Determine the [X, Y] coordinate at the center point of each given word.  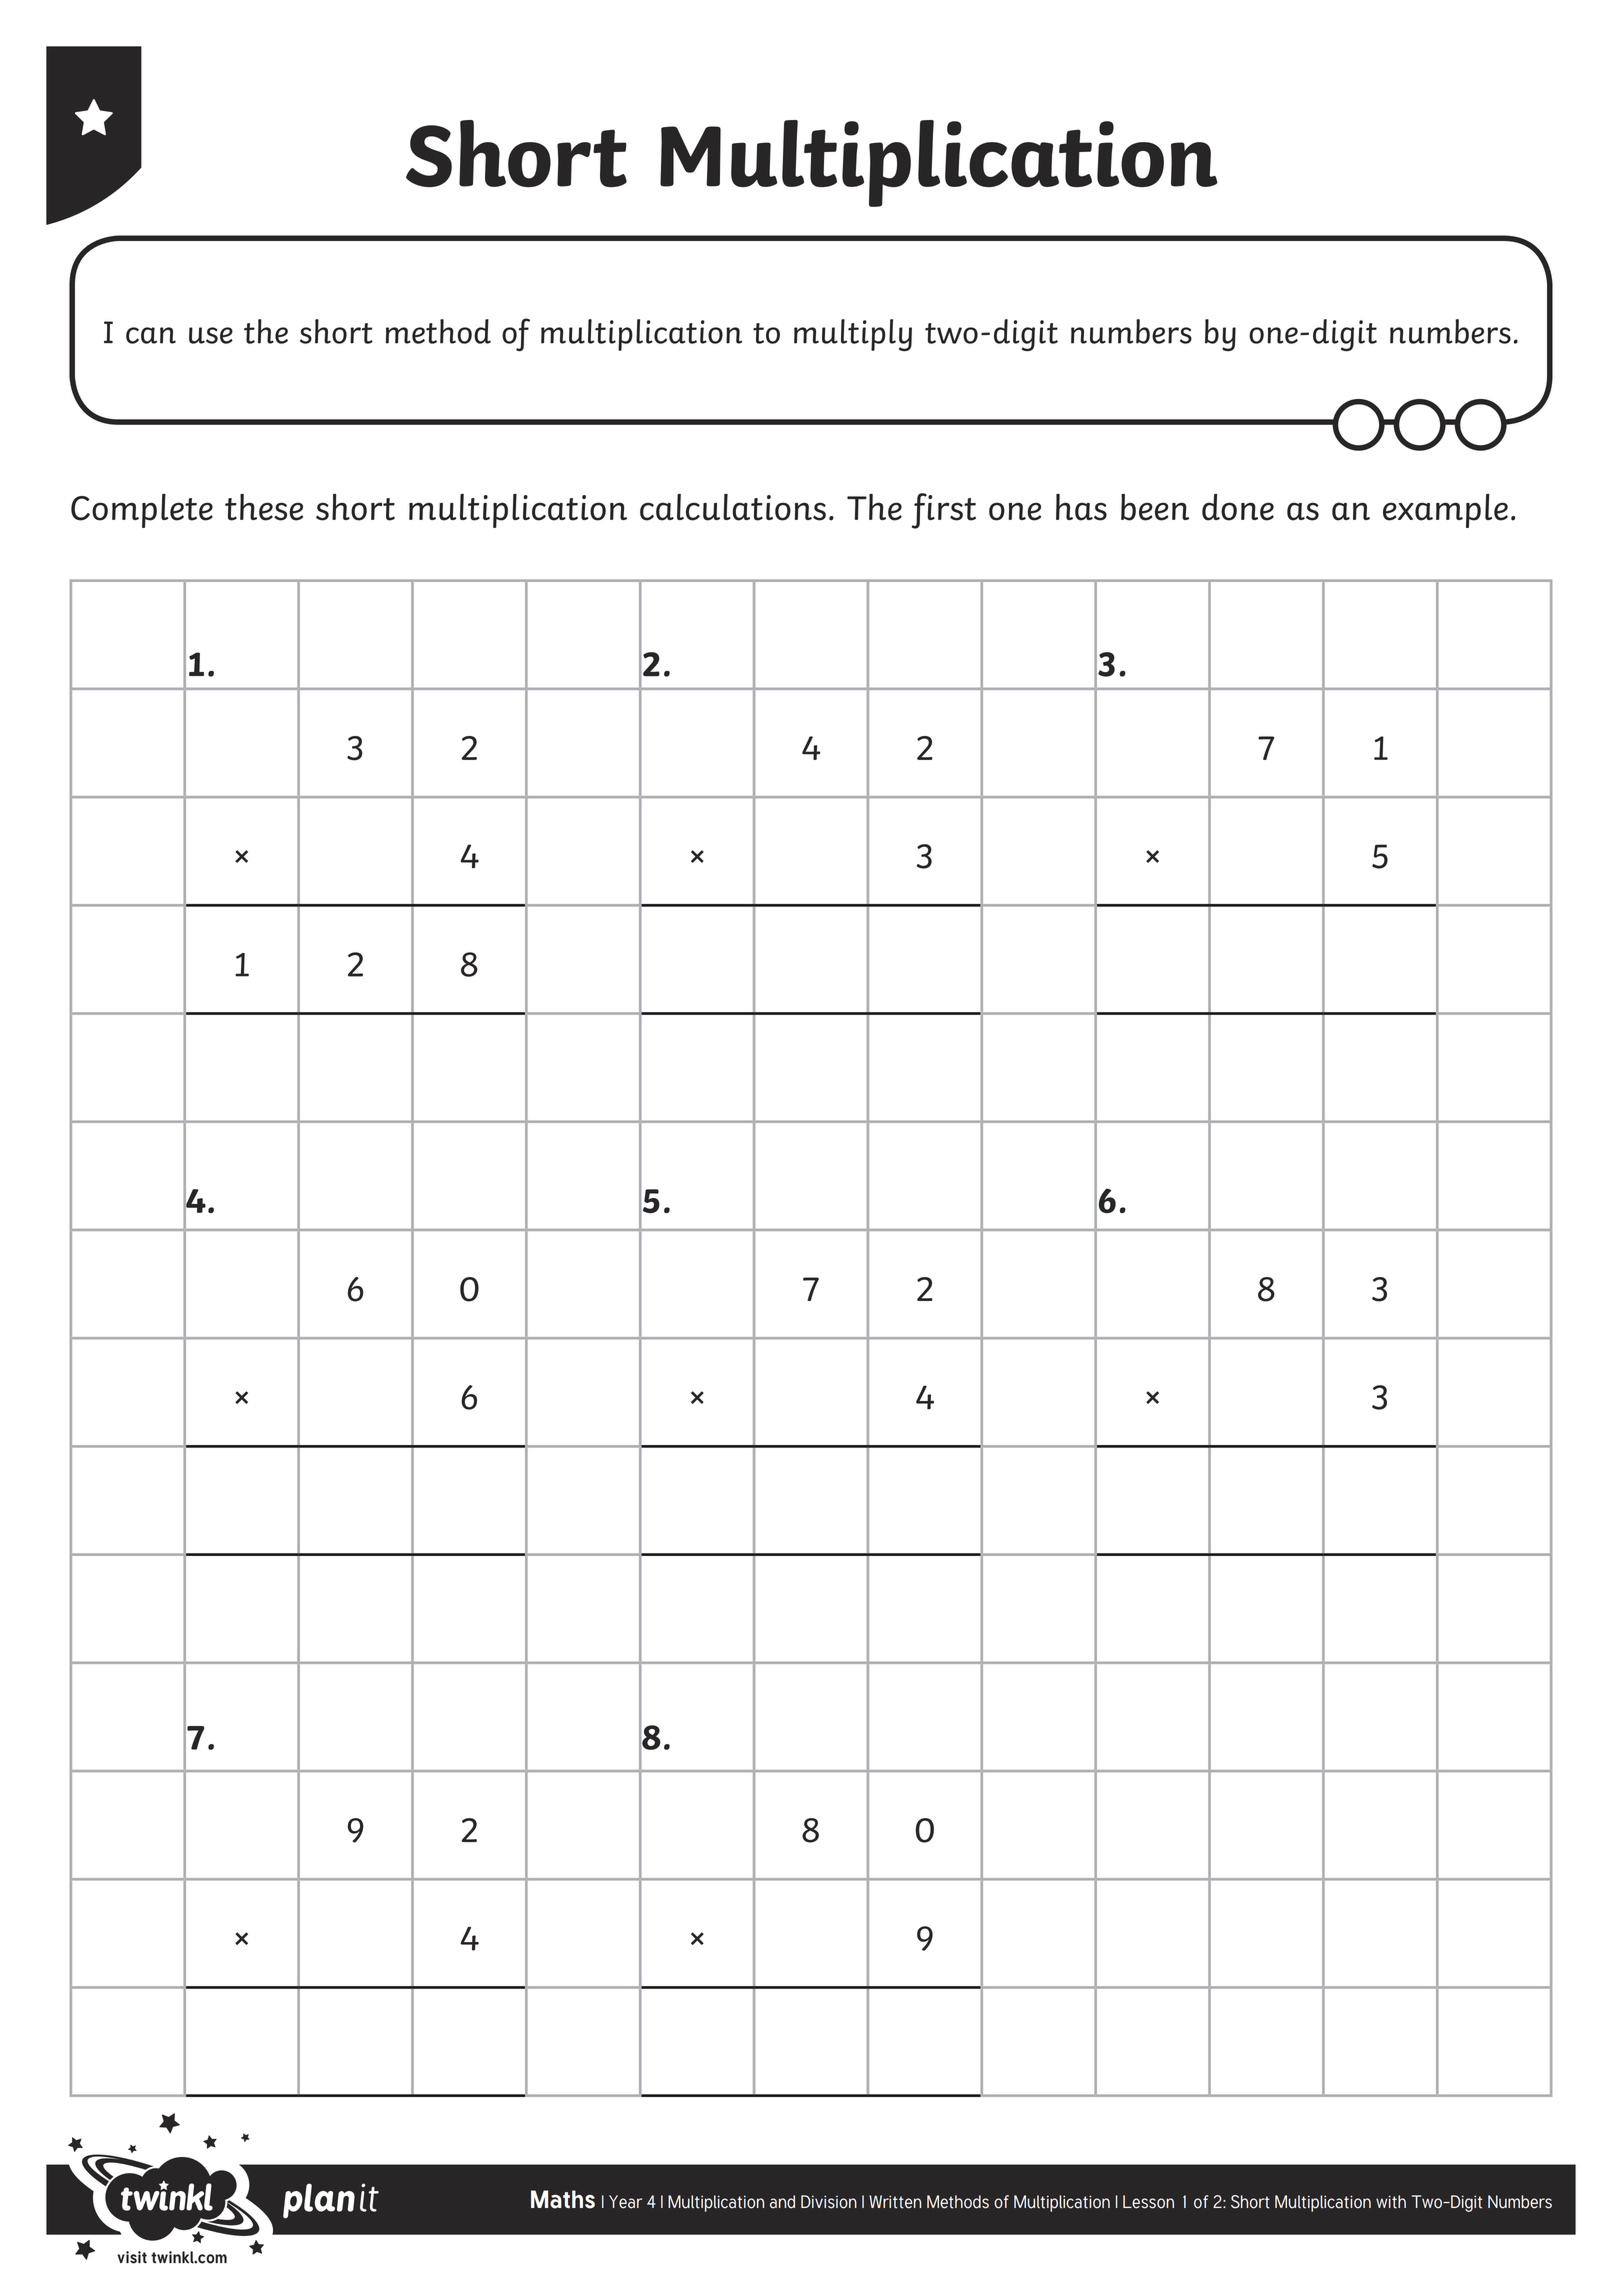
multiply [853, 335]
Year [625, 2202]
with [1391, 2202]
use [211, 335]
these [264, 507]
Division [829, 2202]
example [1445, 511]
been [1155, 507]
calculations [733, 507]
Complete [142, 511]
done [1238, 507]
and [782, 2202]
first [944, 511]
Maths [563, 2199]
